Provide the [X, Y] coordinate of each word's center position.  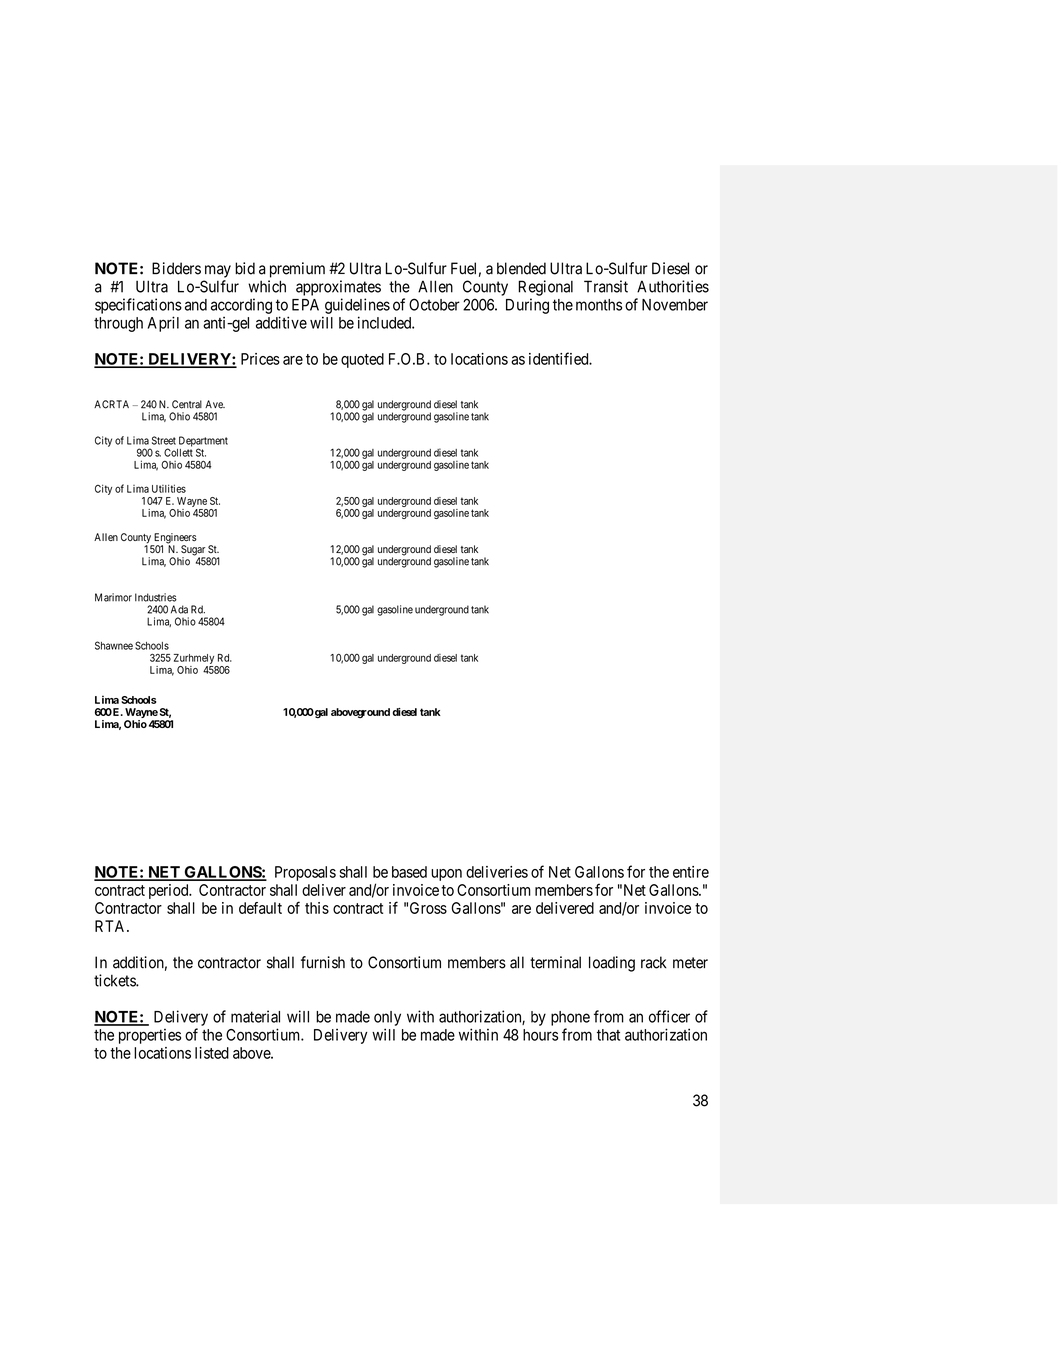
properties [150, 1036]
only [387, 1018]
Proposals [305, 873]
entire [691, 872]
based [409, 872]
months [599, 305]
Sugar [193, 551]
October [434, 304]
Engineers [174, 539]
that [608, 1035]
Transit [606, 286]
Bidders [176, 268]
